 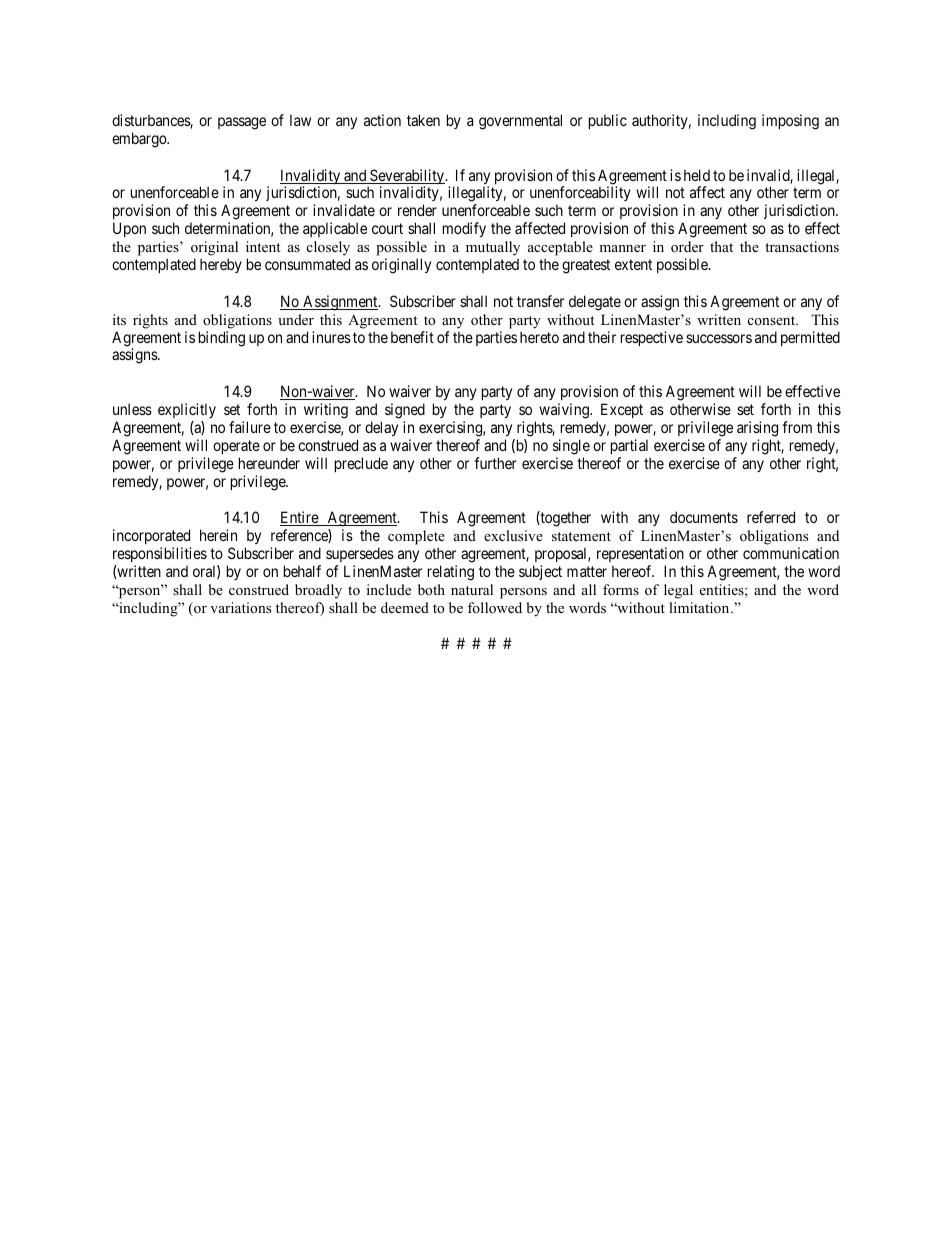 I want to click on taken, so click(x=423, y=120).
